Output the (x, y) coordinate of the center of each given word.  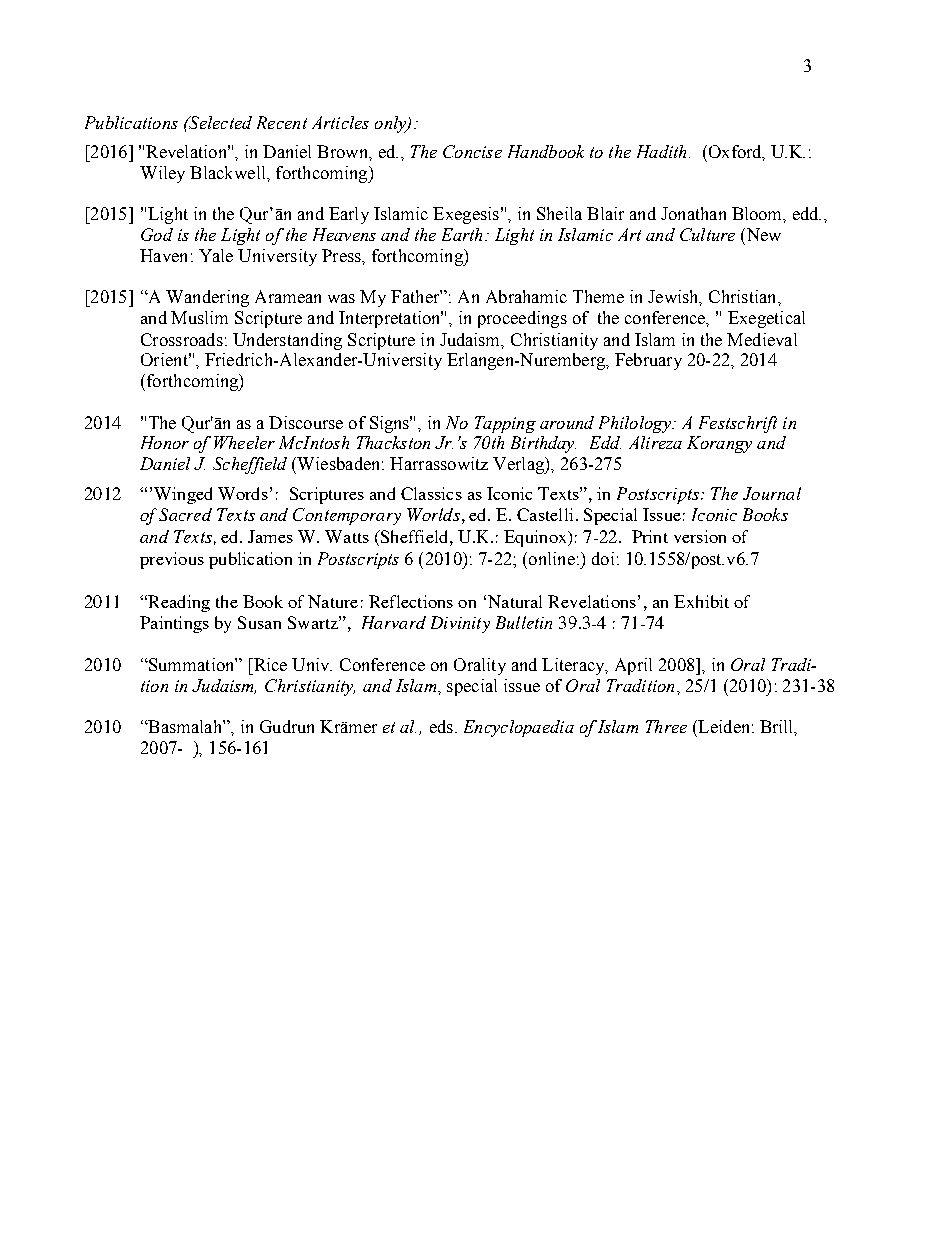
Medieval (762, 339)
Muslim (199, 317)
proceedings (522, 319)
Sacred (185, 514)
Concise (472, 151)
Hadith (661, 151)
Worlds (433, 514)
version (700, 536)
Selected (219, 122)
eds (441, 726)
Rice (269, 664)
